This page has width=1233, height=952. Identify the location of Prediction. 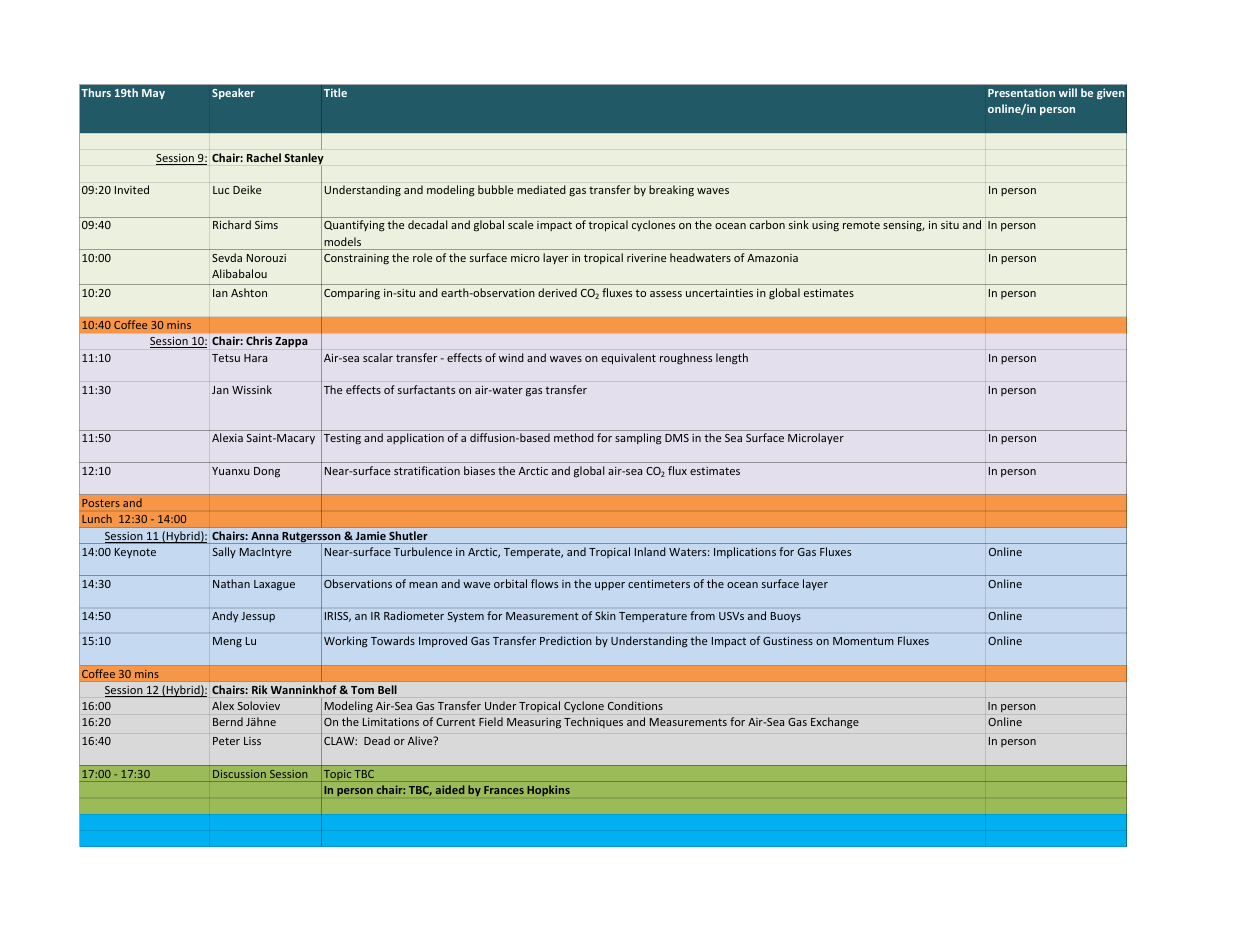
(566, 640).
